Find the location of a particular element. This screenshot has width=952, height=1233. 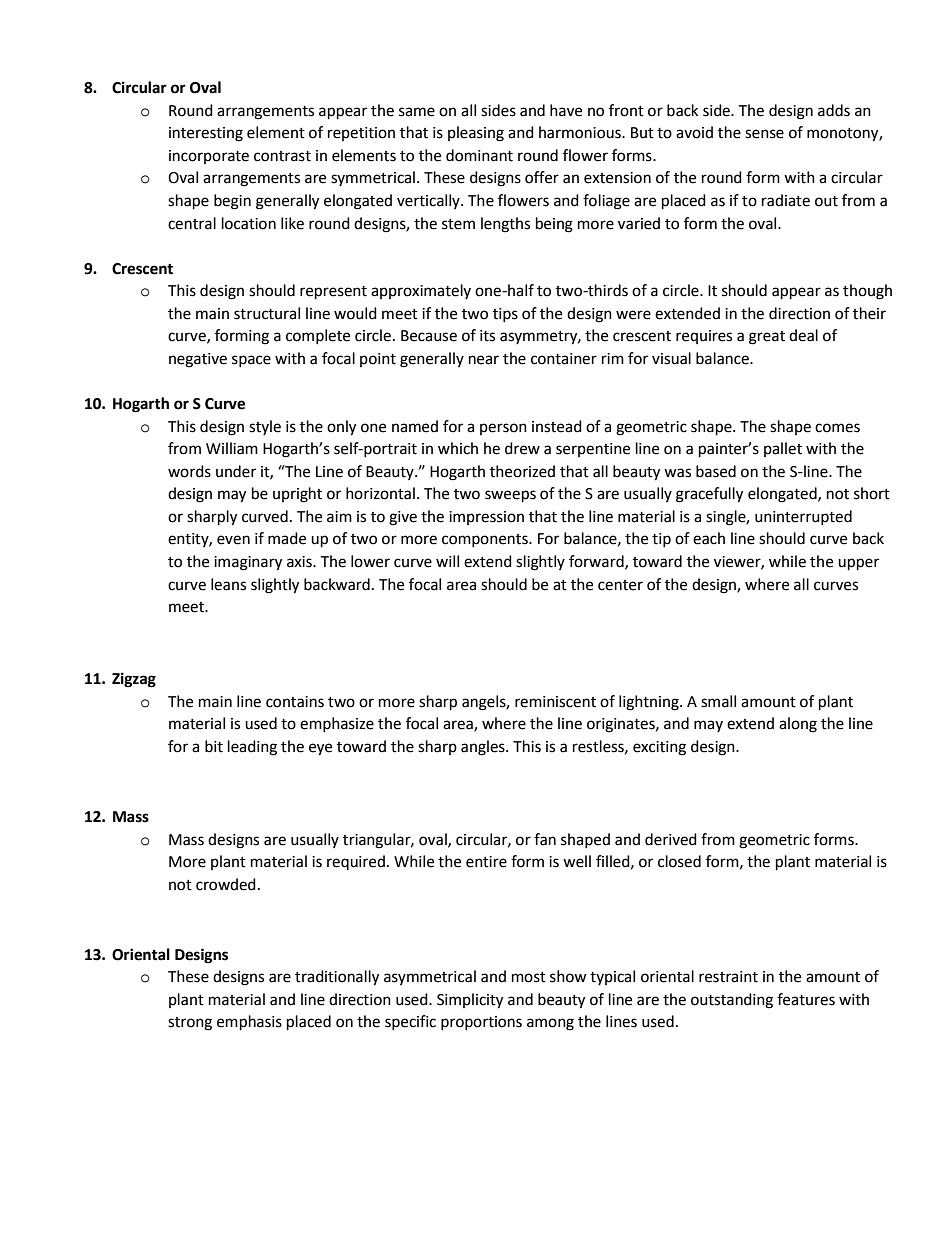

imaginary is located at coordinates (248, 563).
